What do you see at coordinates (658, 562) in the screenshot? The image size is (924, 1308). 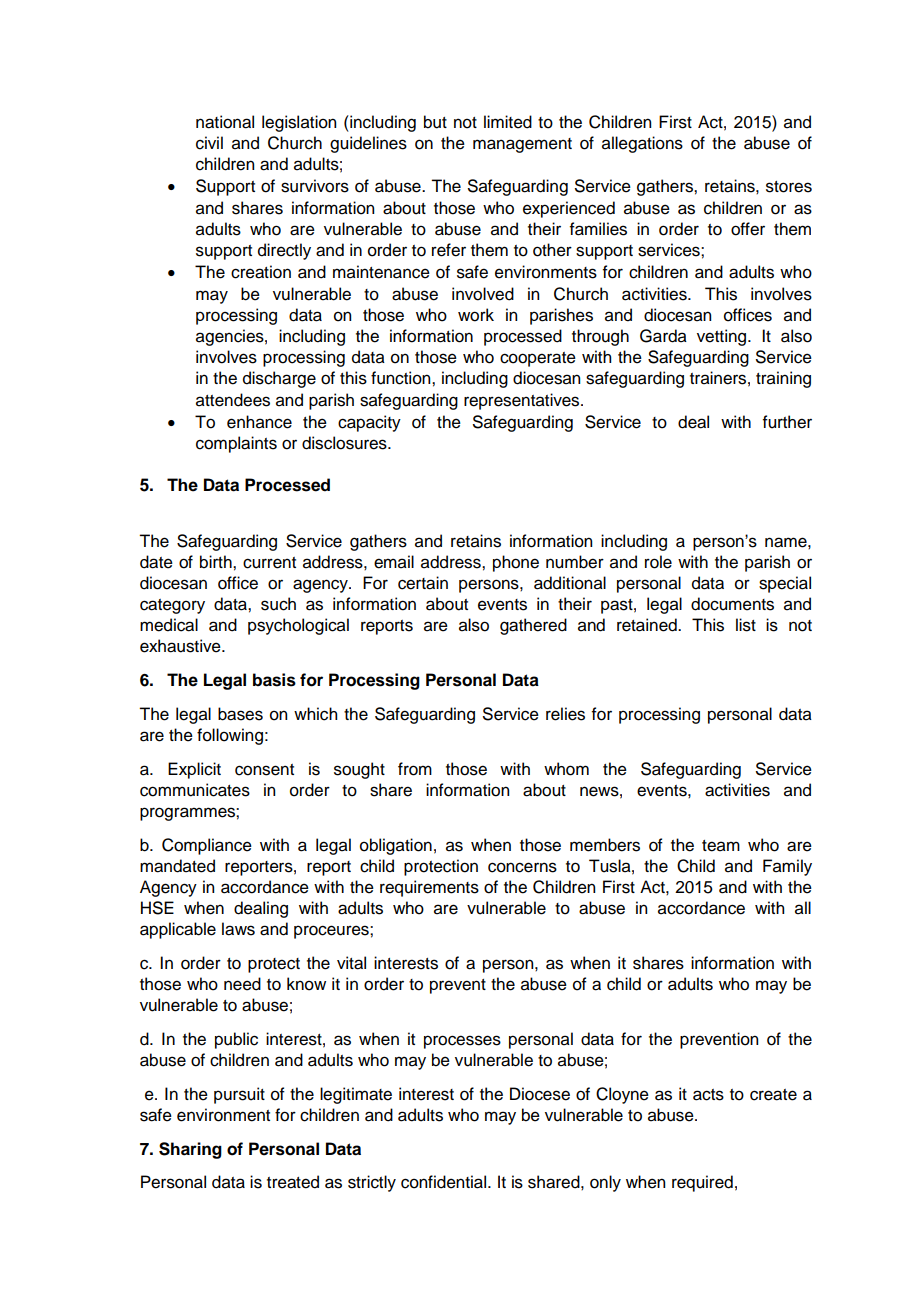 I see `role` at bounding box center [658, 562].
